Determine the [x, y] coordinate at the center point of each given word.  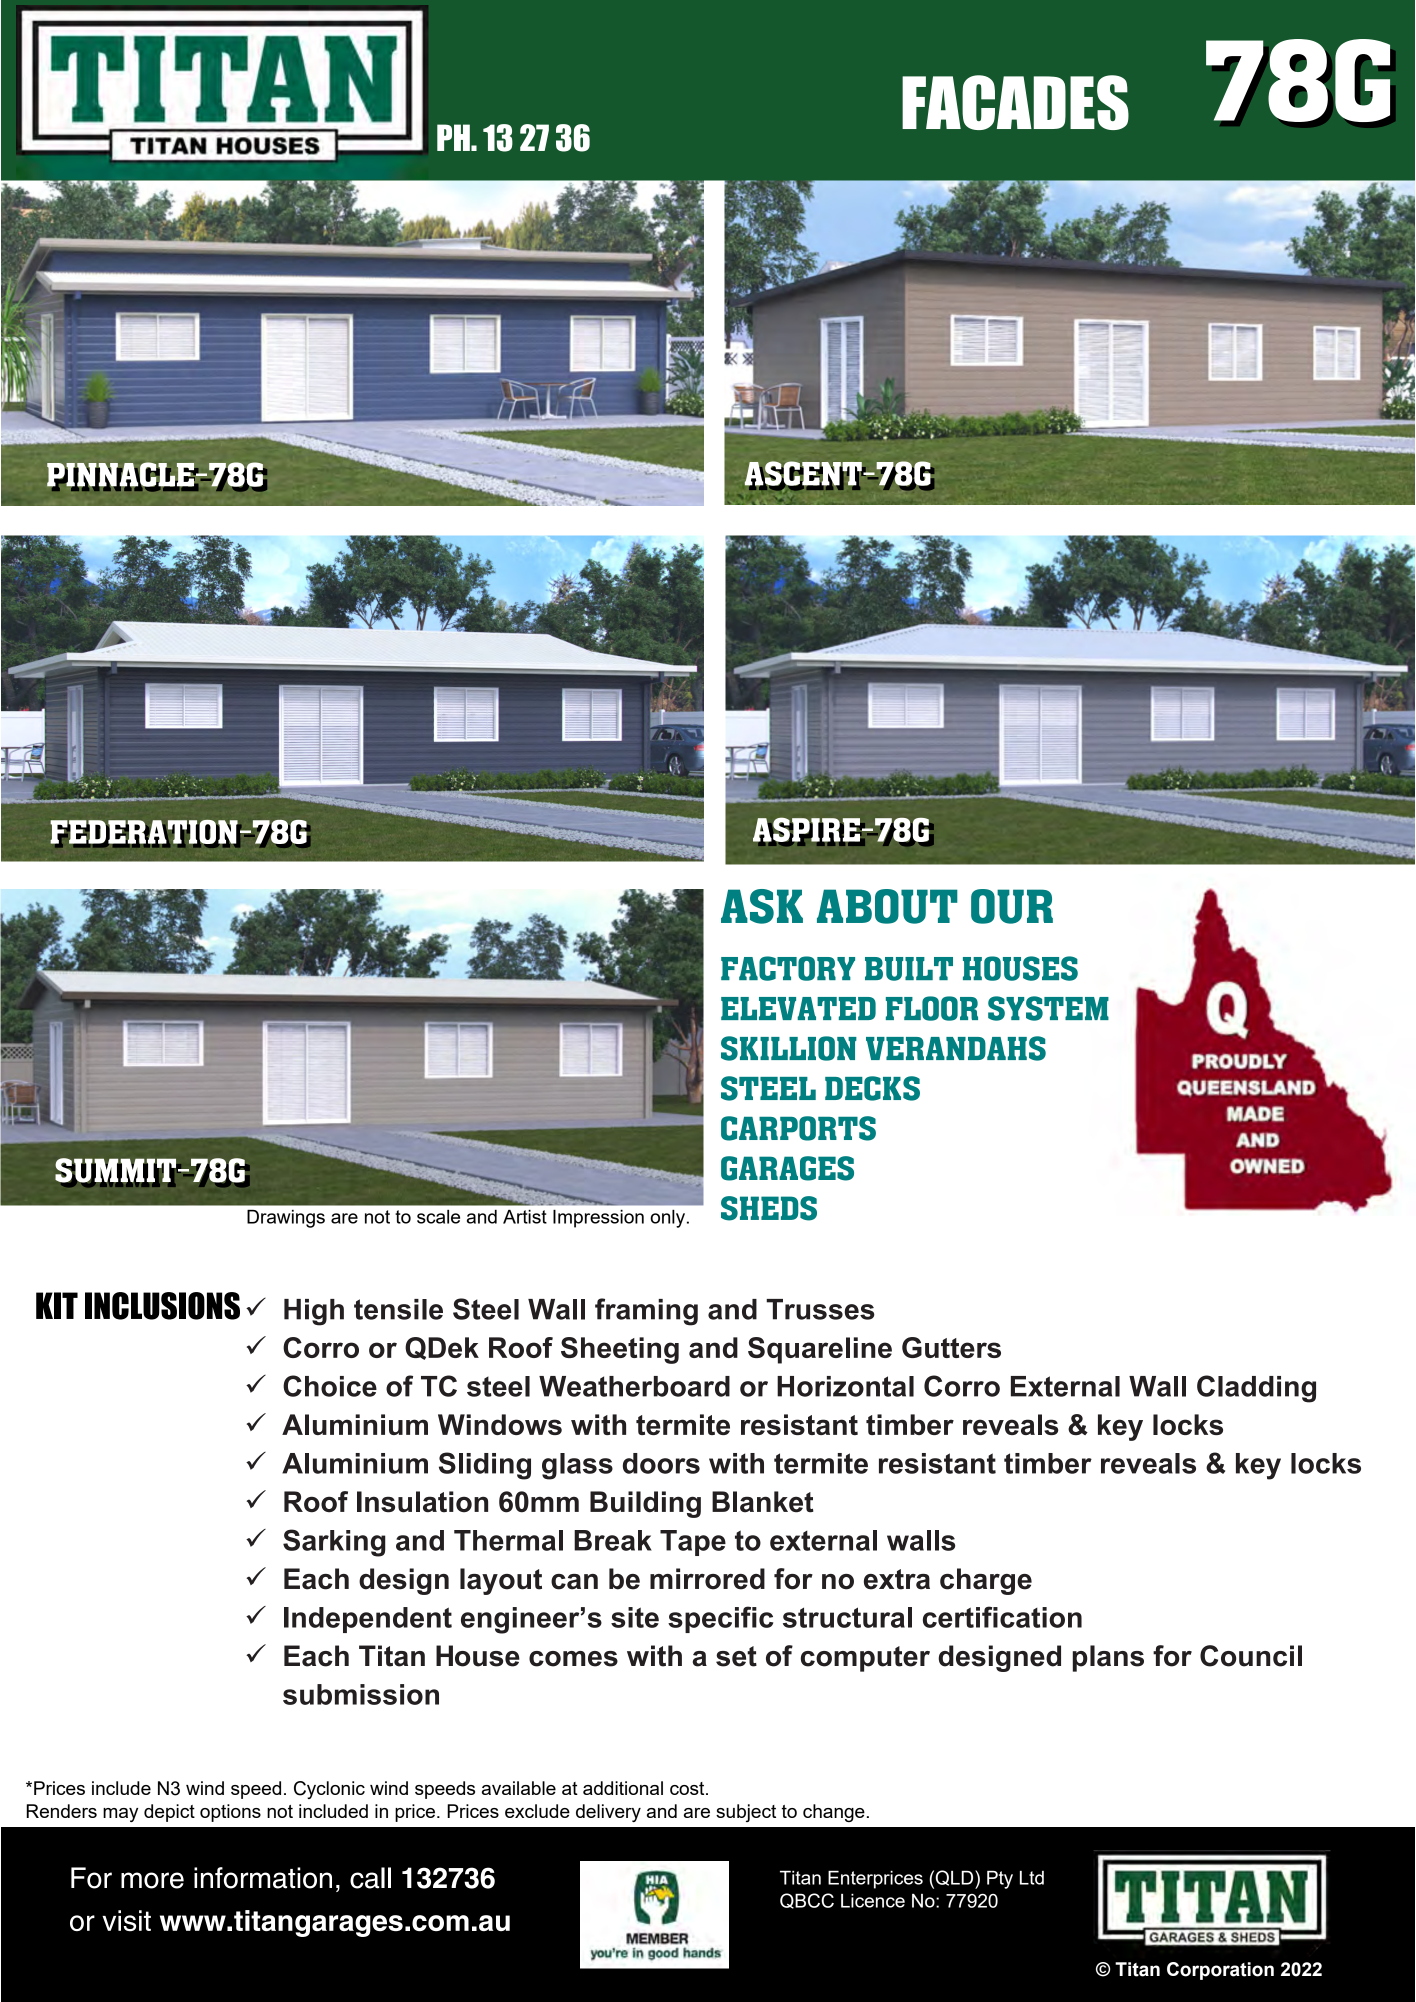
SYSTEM [1048, 1008]
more [152, 1880]
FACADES [1015, 102]
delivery [608, 1813]
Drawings [286, 1219]
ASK [762, 906]
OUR [1012, 906]
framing [646, 1312]
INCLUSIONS [162, 1306]
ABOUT [887, 906]
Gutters [951, 1347]
